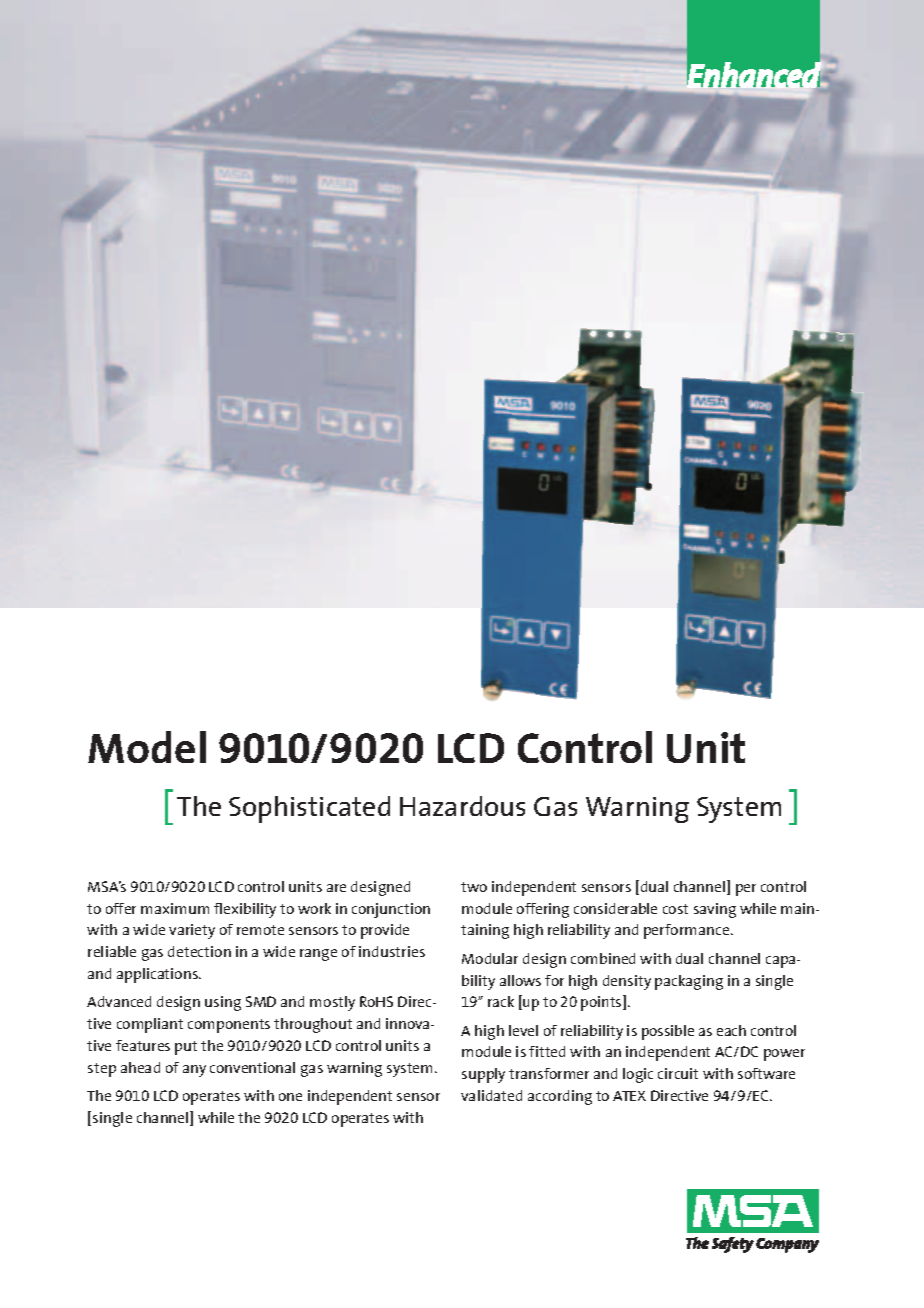  Describe the element at coordinates (385, 931) in the document. I see `provide` at that location.
